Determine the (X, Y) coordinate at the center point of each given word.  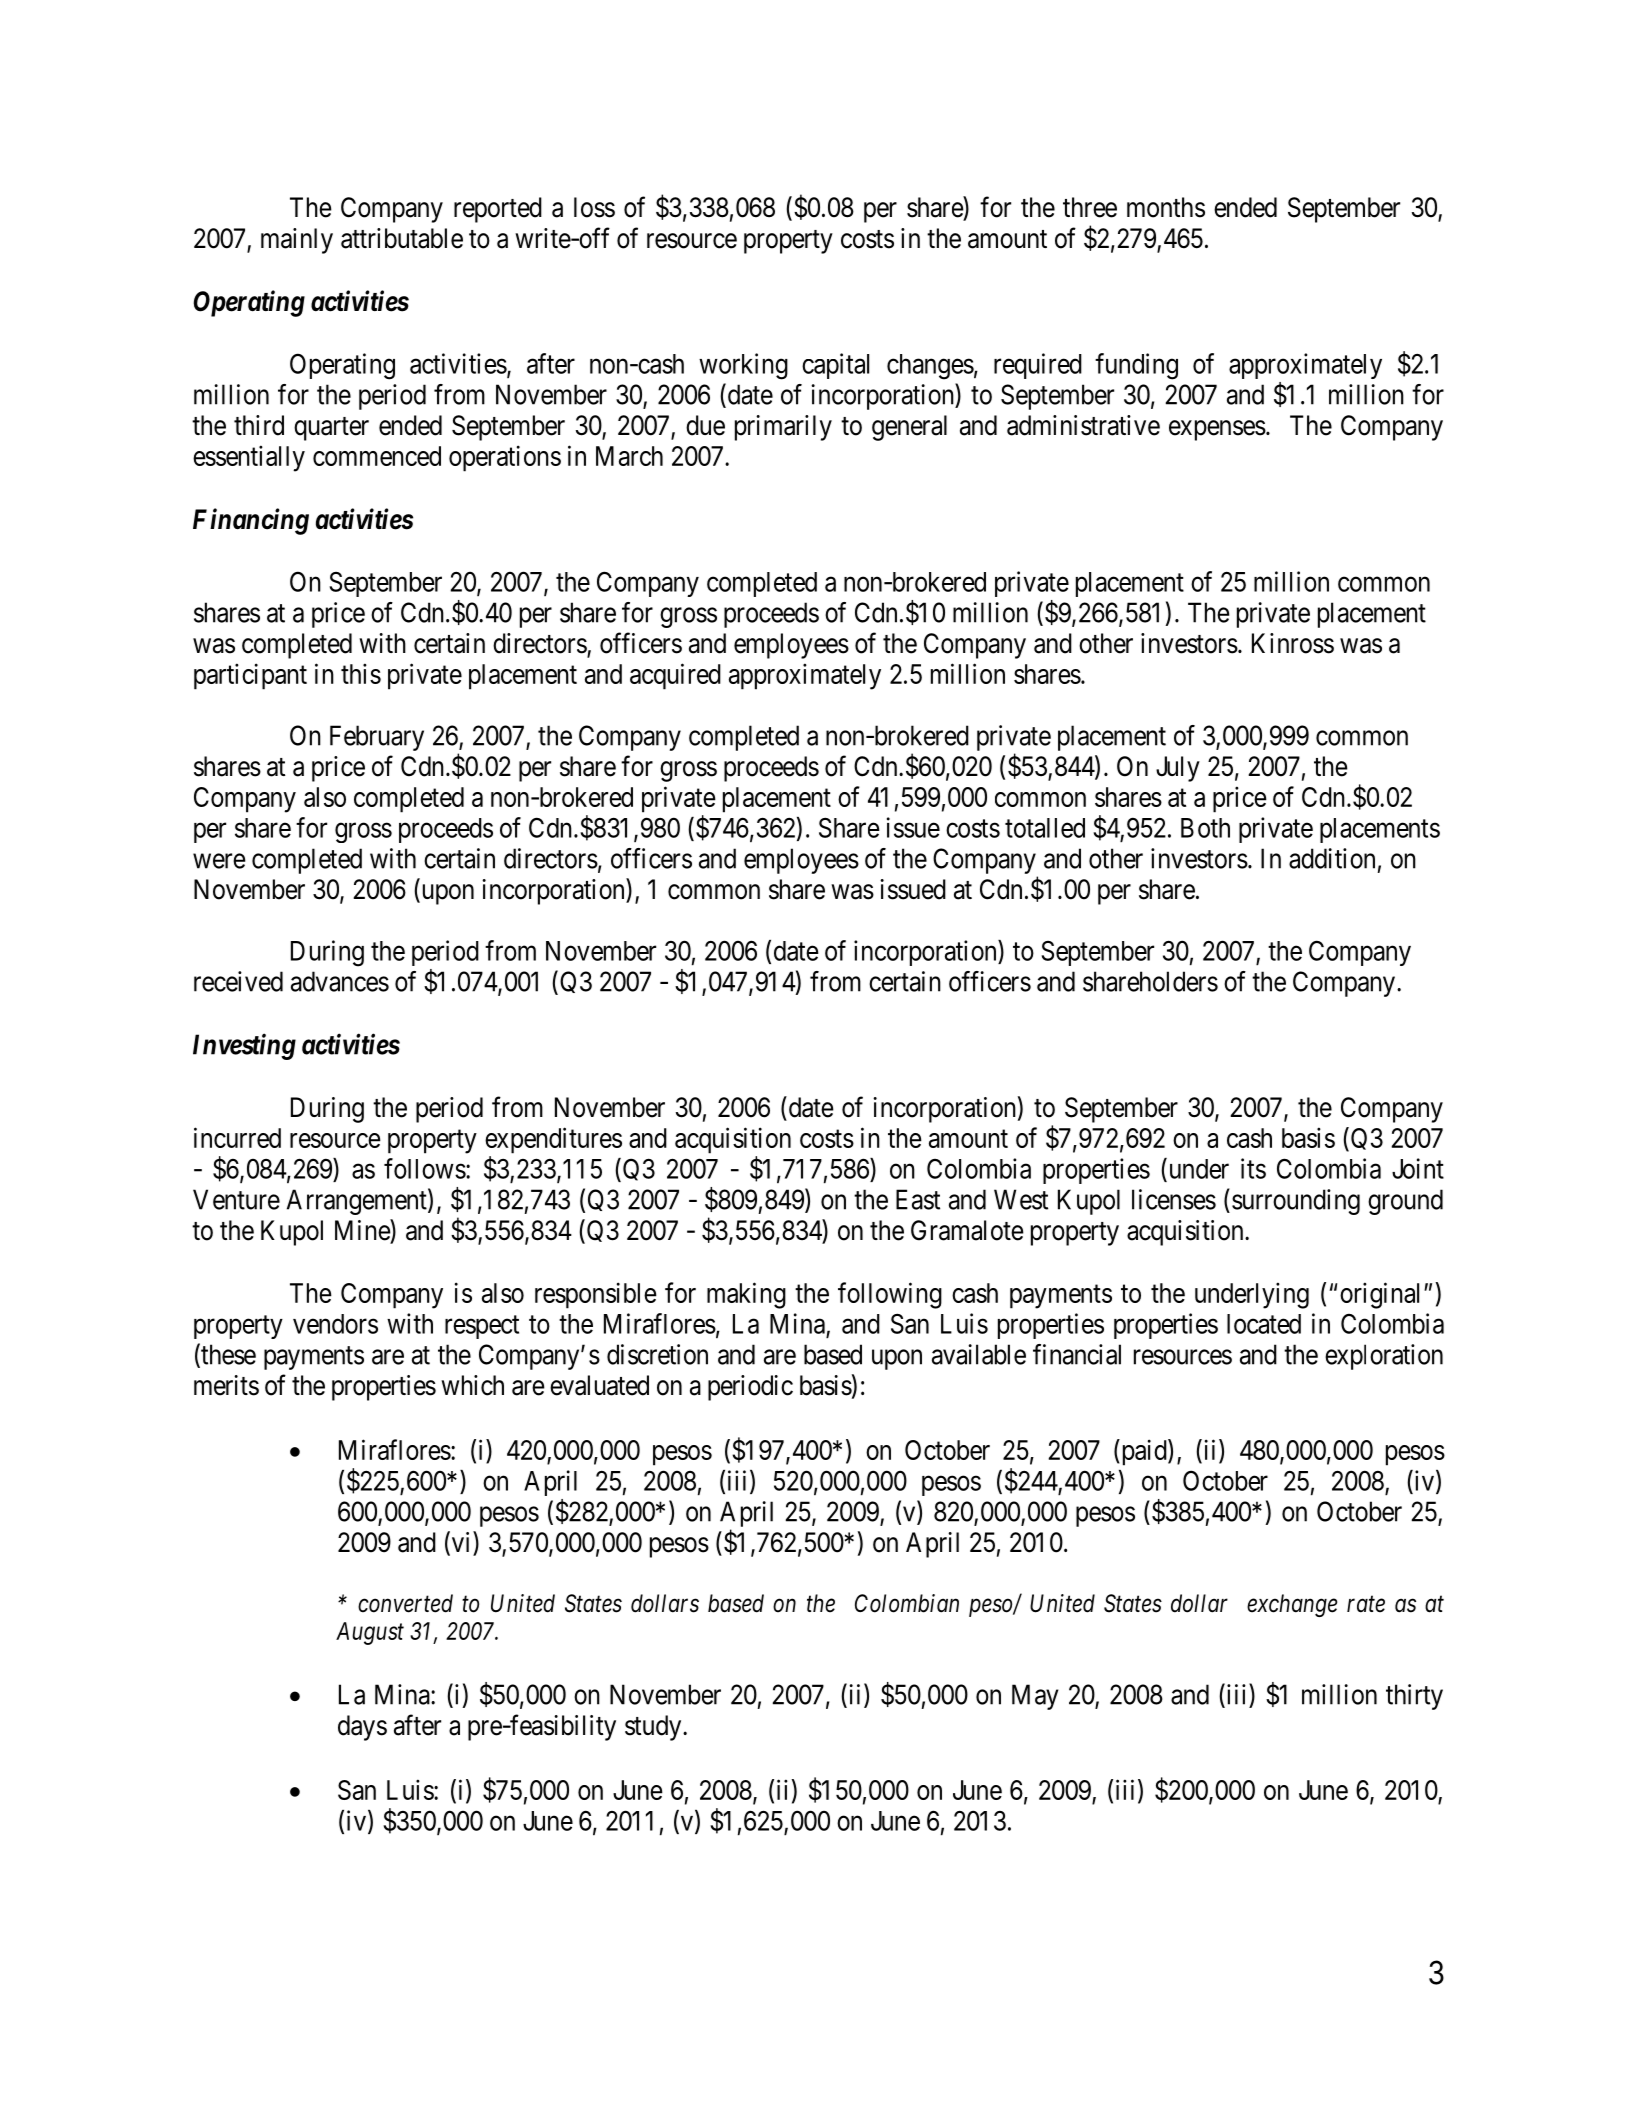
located (1264, 1324)
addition (1332, 858)
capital (835, 366)
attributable (402, 238)
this (361, 673)
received (238, 981)
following (890, 1295)
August (370, 1633)
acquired (675, 676)
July (1178, 769)
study (654, 1728)
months (1166, 207)
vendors (335, 1324)
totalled (1045, 828)
